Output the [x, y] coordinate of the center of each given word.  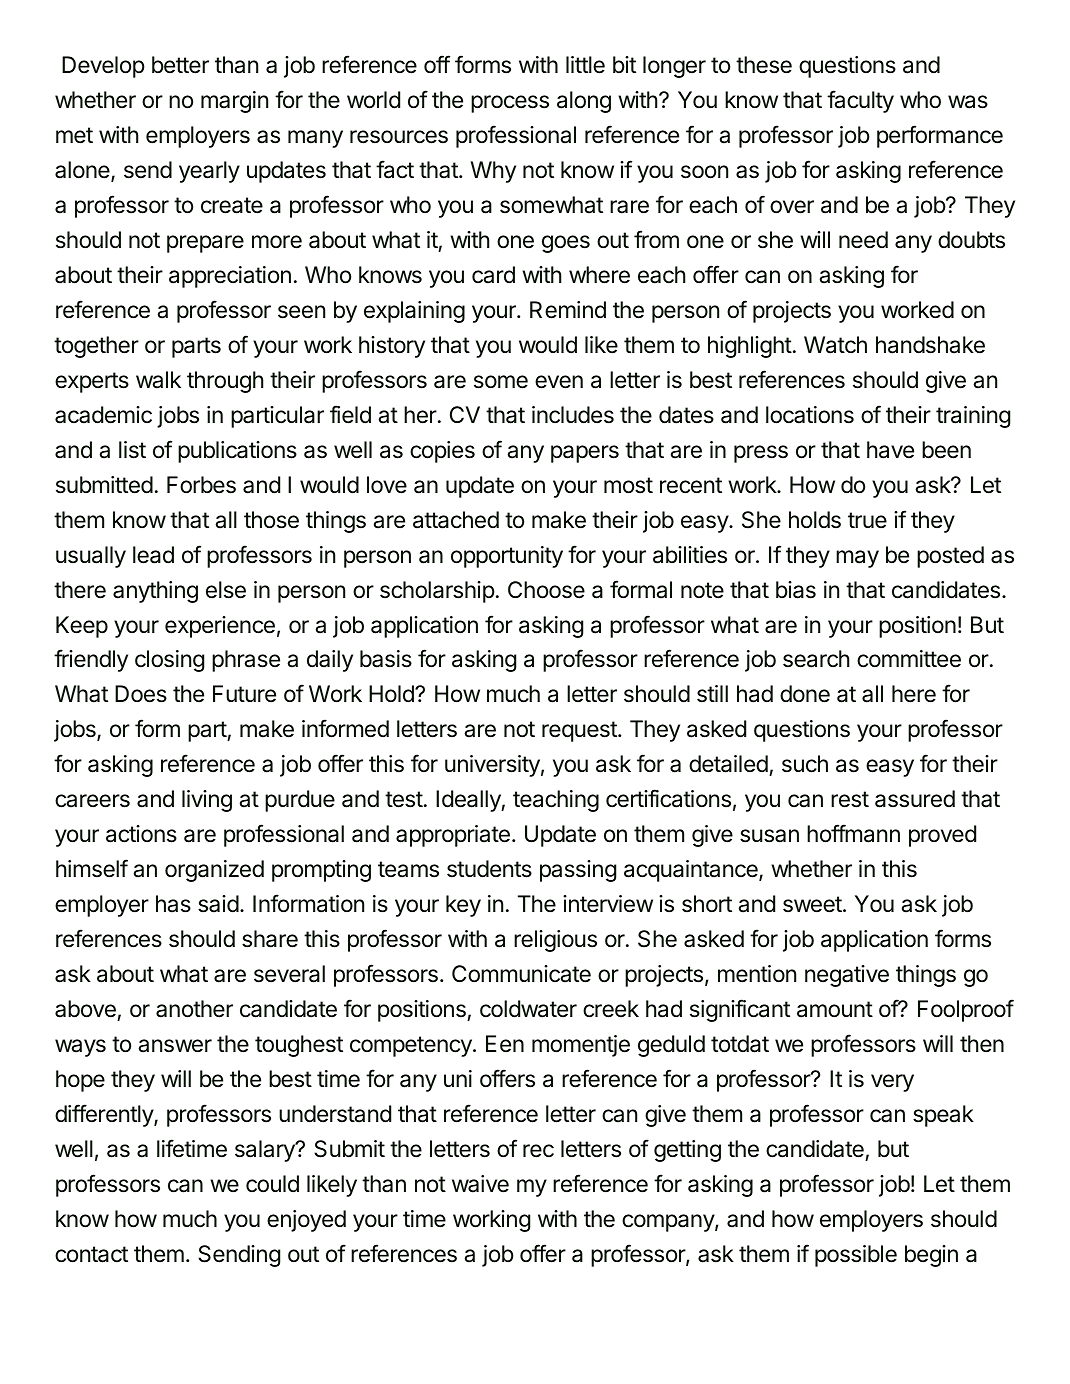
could [272, 1184]
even [559, 382]
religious [555, 941]
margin [234, 102]
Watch [835, 345]
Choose [546, 590]
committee [909, 659]
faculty [860, 101]
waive [480, 1184]
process [510, 104]
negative [847, 976]
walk [158, 380]
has [173, 904]
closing [169, 661]
